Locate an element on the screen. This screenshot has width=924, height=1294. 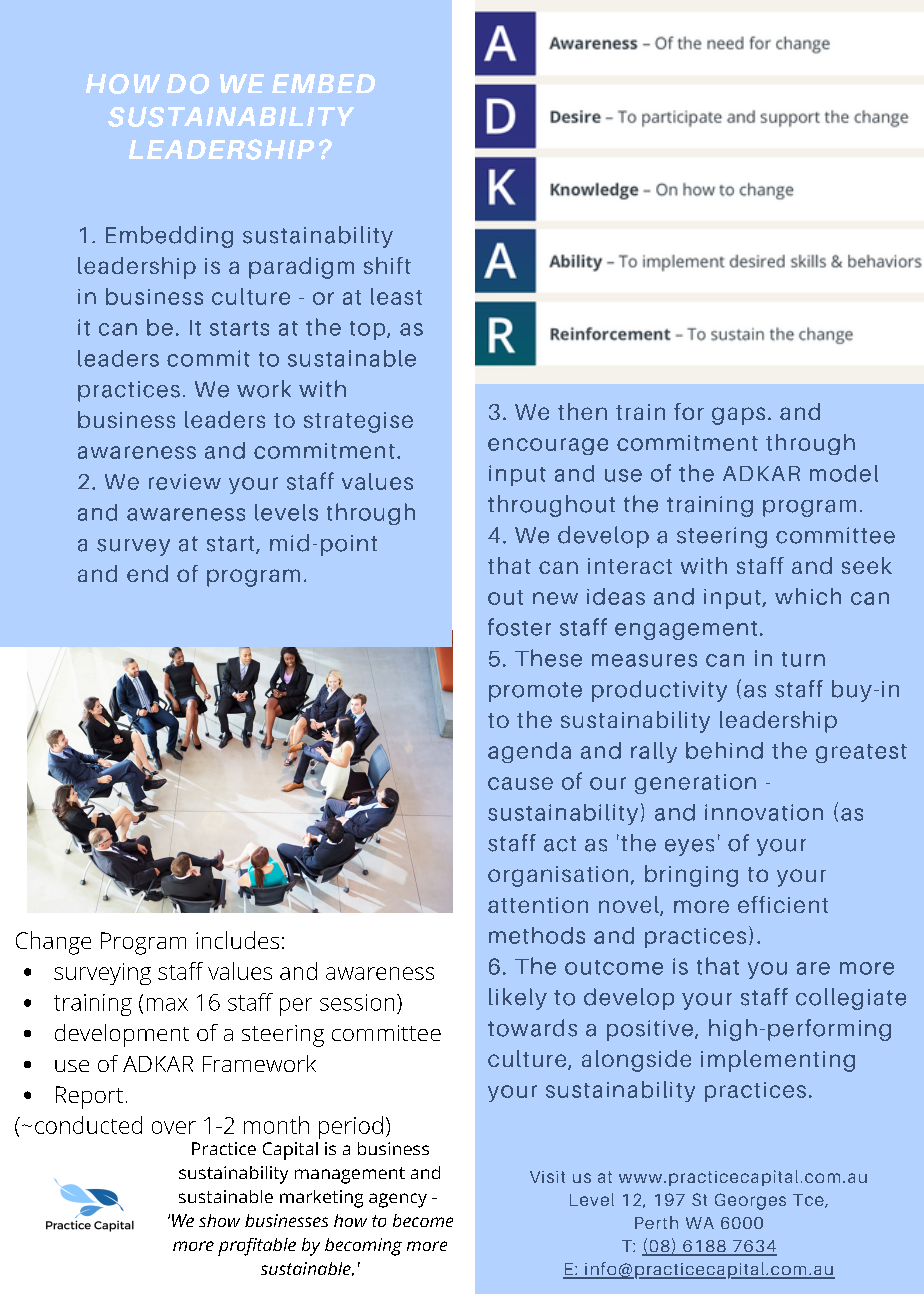
foster is located at coordinates (519, 627).
